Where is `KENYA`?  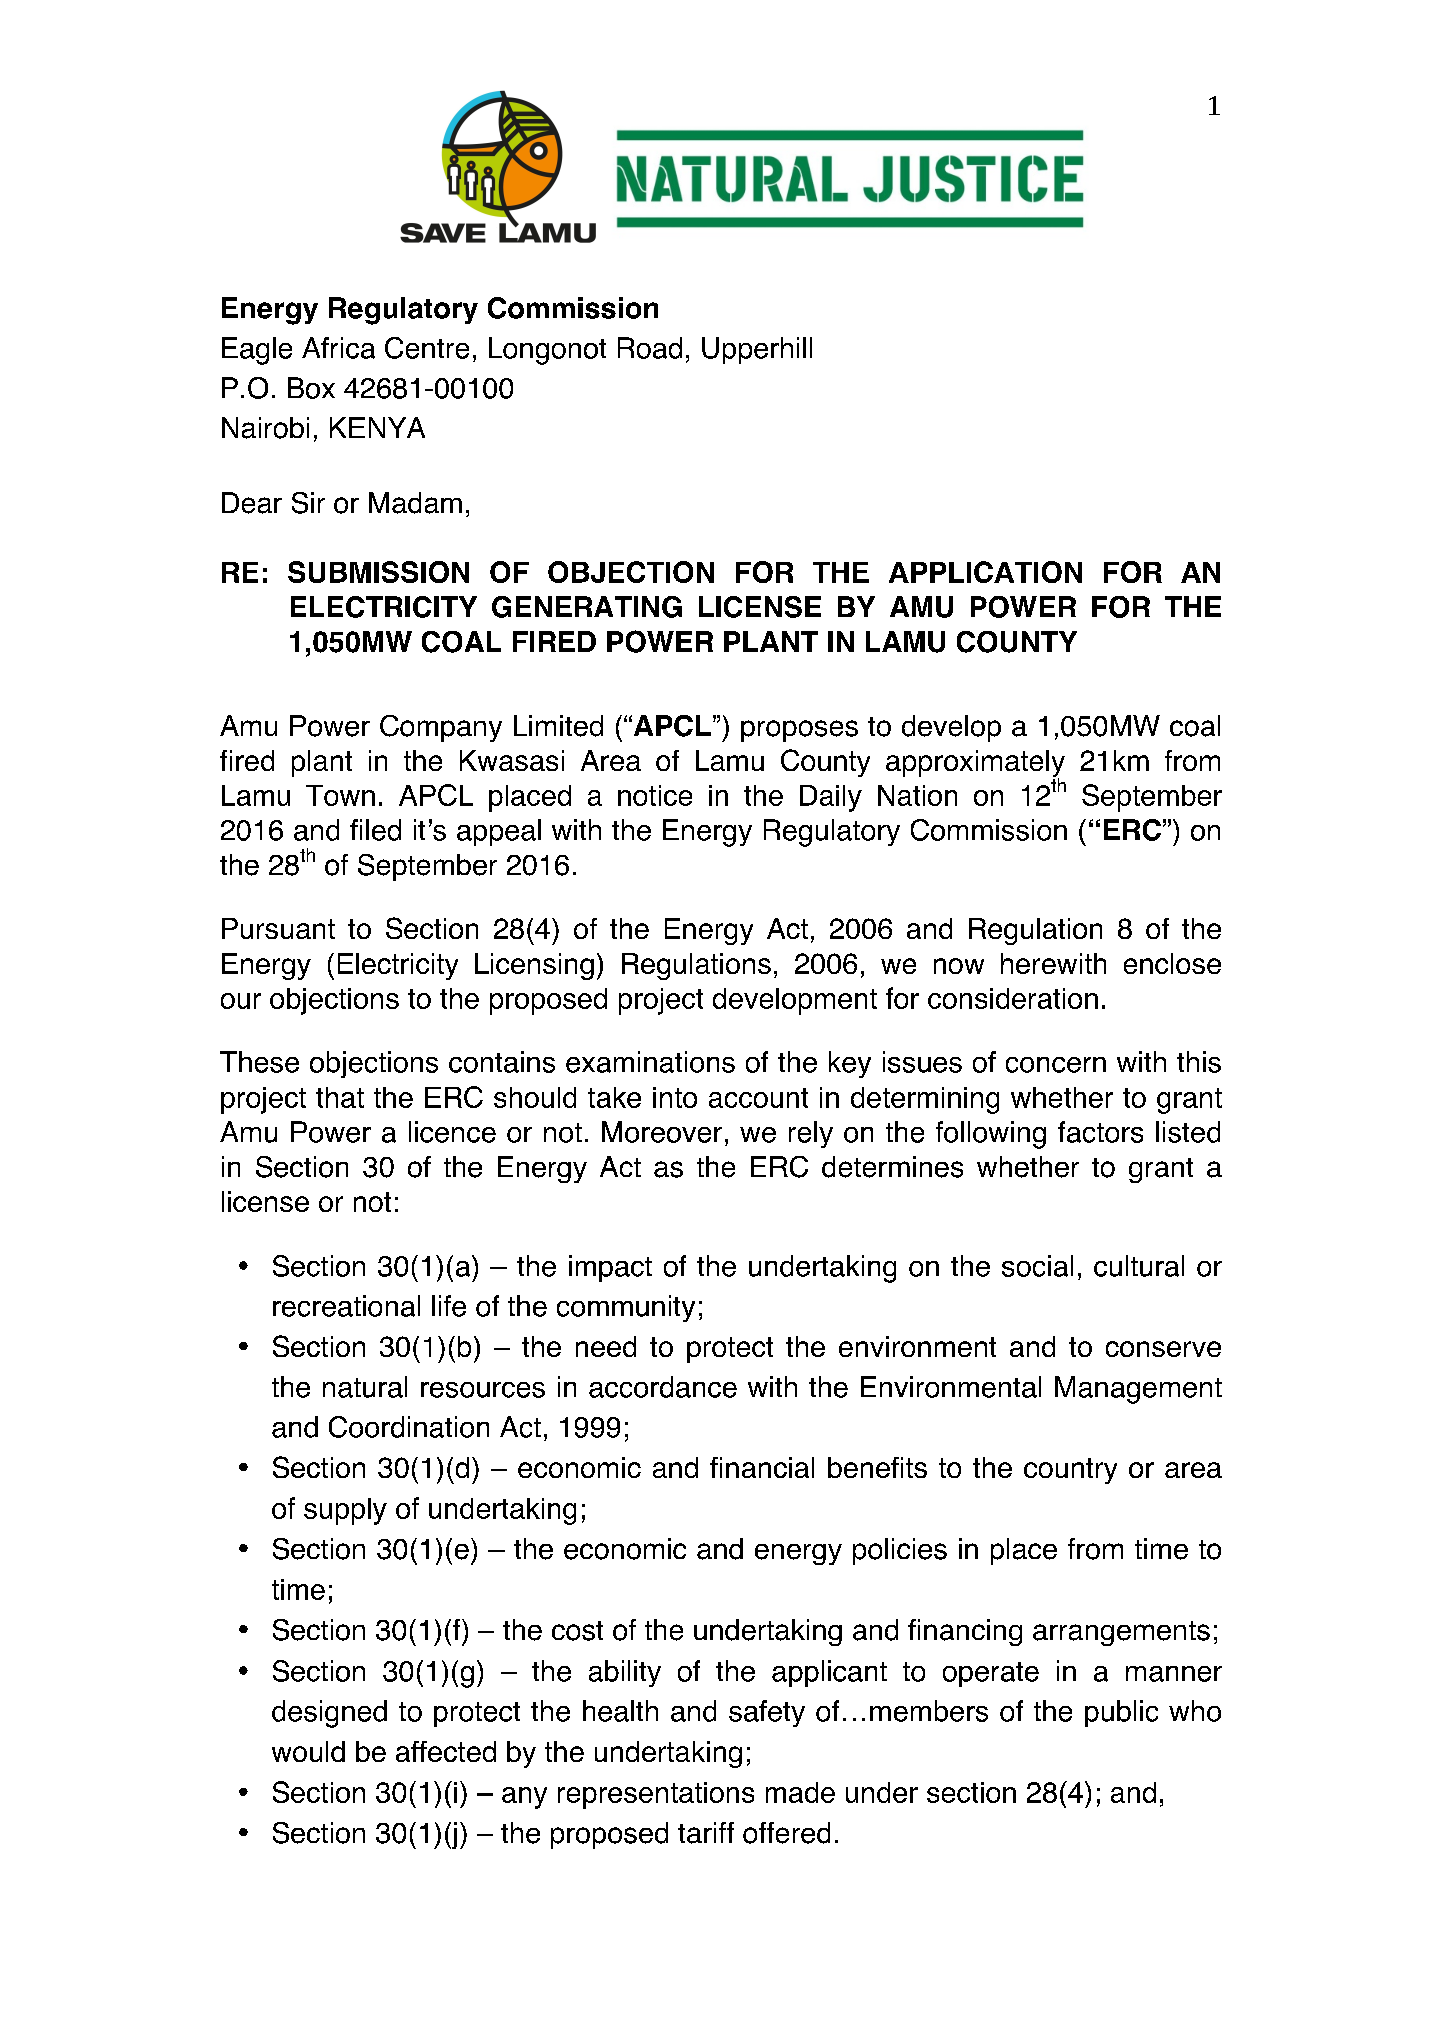 KENYA is located at coordinates (377, 427).
